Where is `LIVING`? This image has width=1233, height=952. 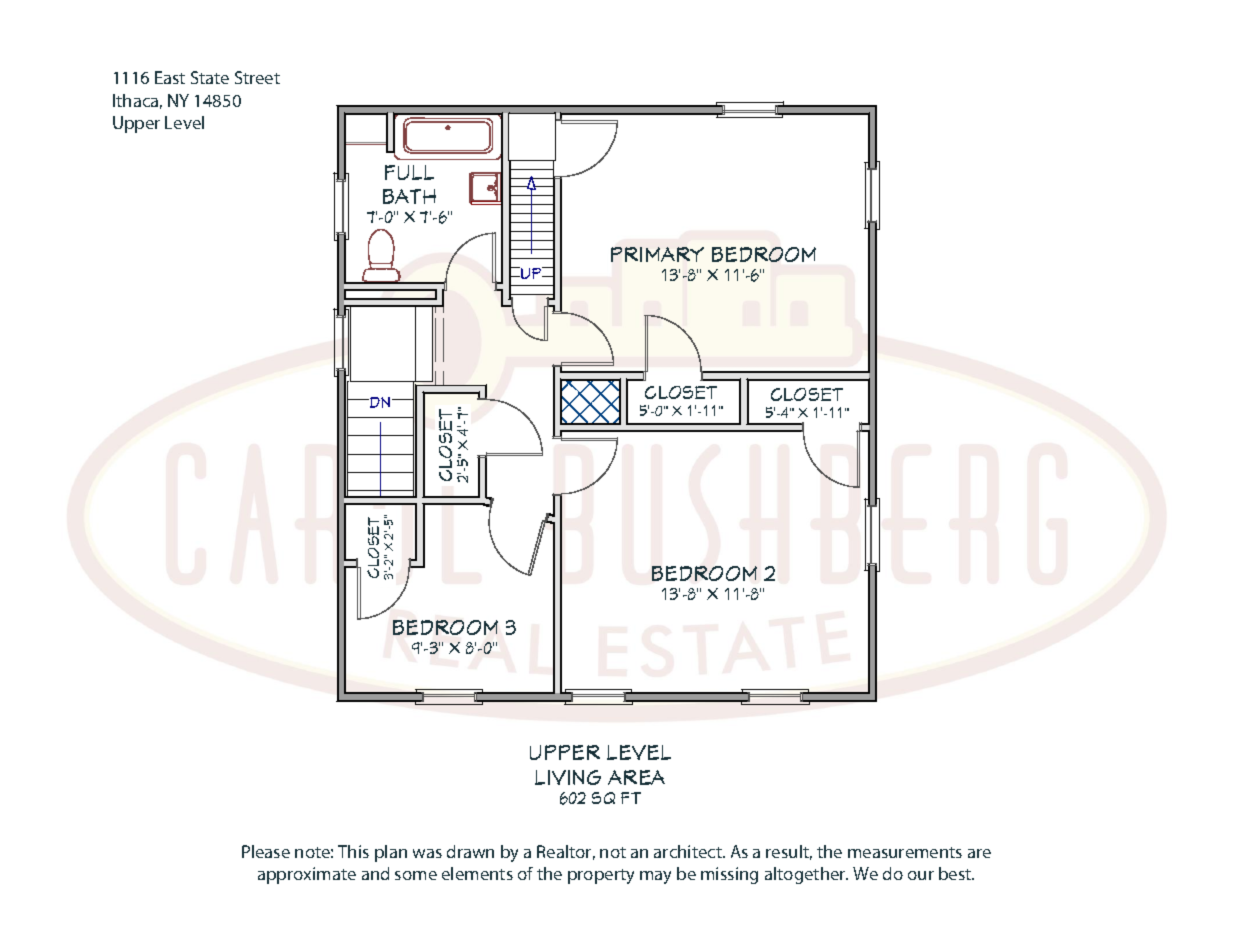
LIVING is located at coordinates (568, 777).
